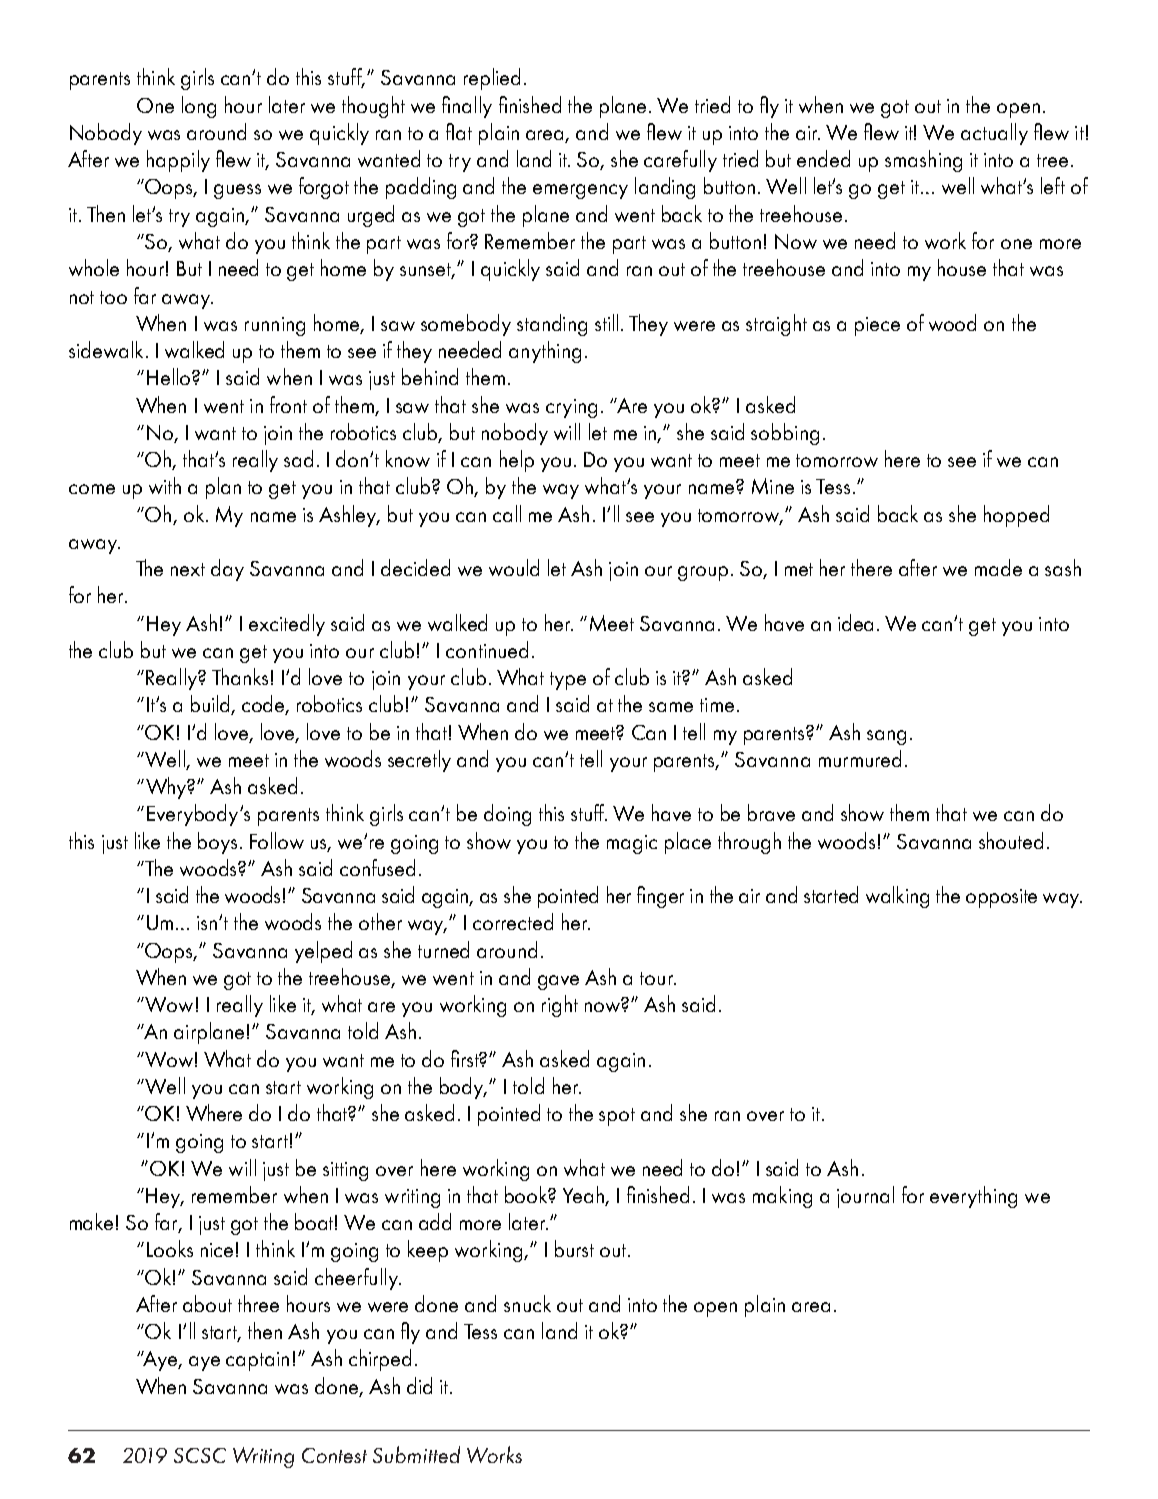 The image size is (1158, 1499). I want to click on walking, so click(897, 897).
